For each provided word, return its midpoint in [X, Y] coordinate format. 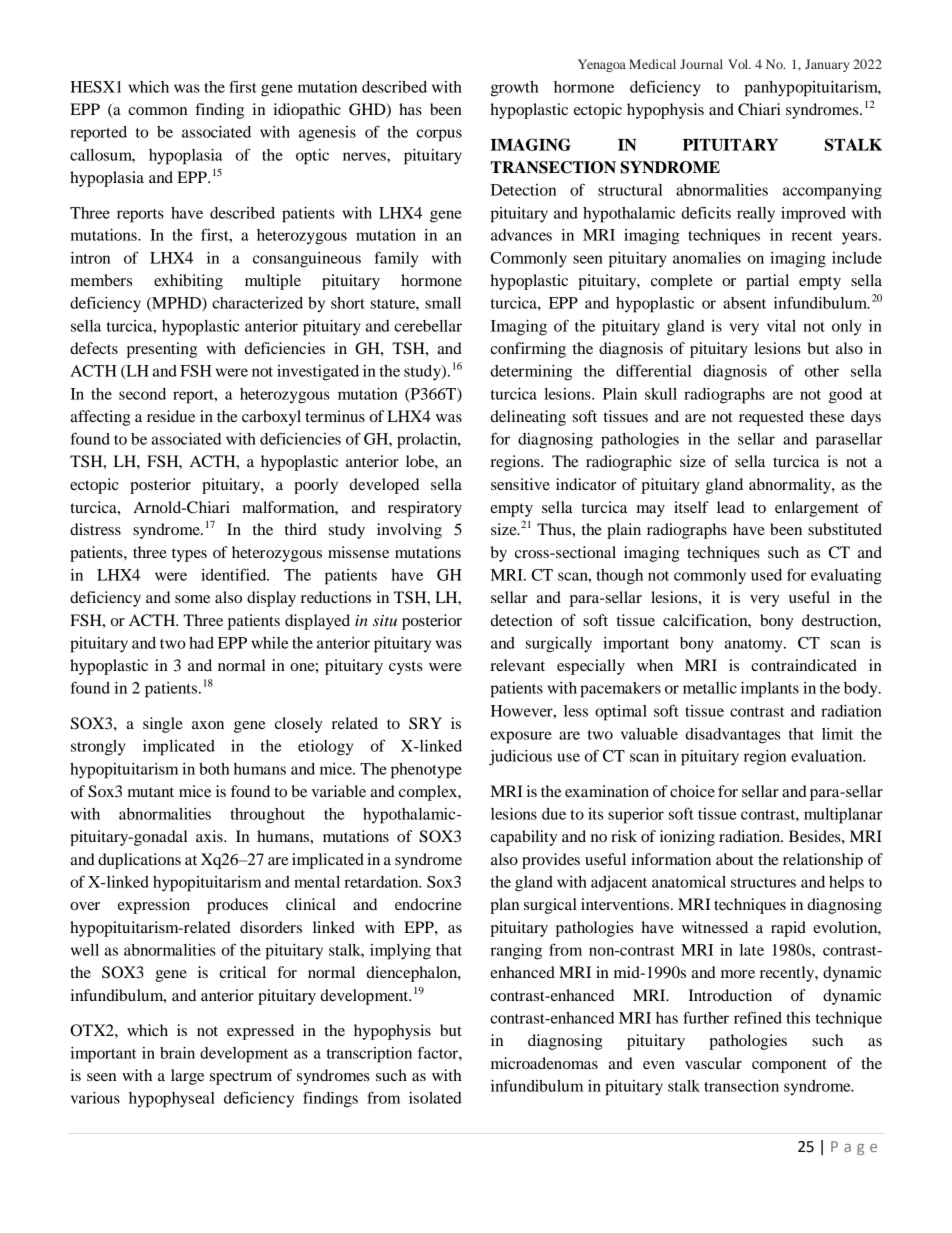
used [766, 575]
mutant [151, 792]
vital [781, 326]
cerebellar [428, 326]
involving [409, 531]
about [734, 859]
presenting [162, 350]
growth [514, 89]
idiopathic [307, 111]
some [192, 599]
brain [177, 1053]
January [827, 65]
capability [523, 838]
